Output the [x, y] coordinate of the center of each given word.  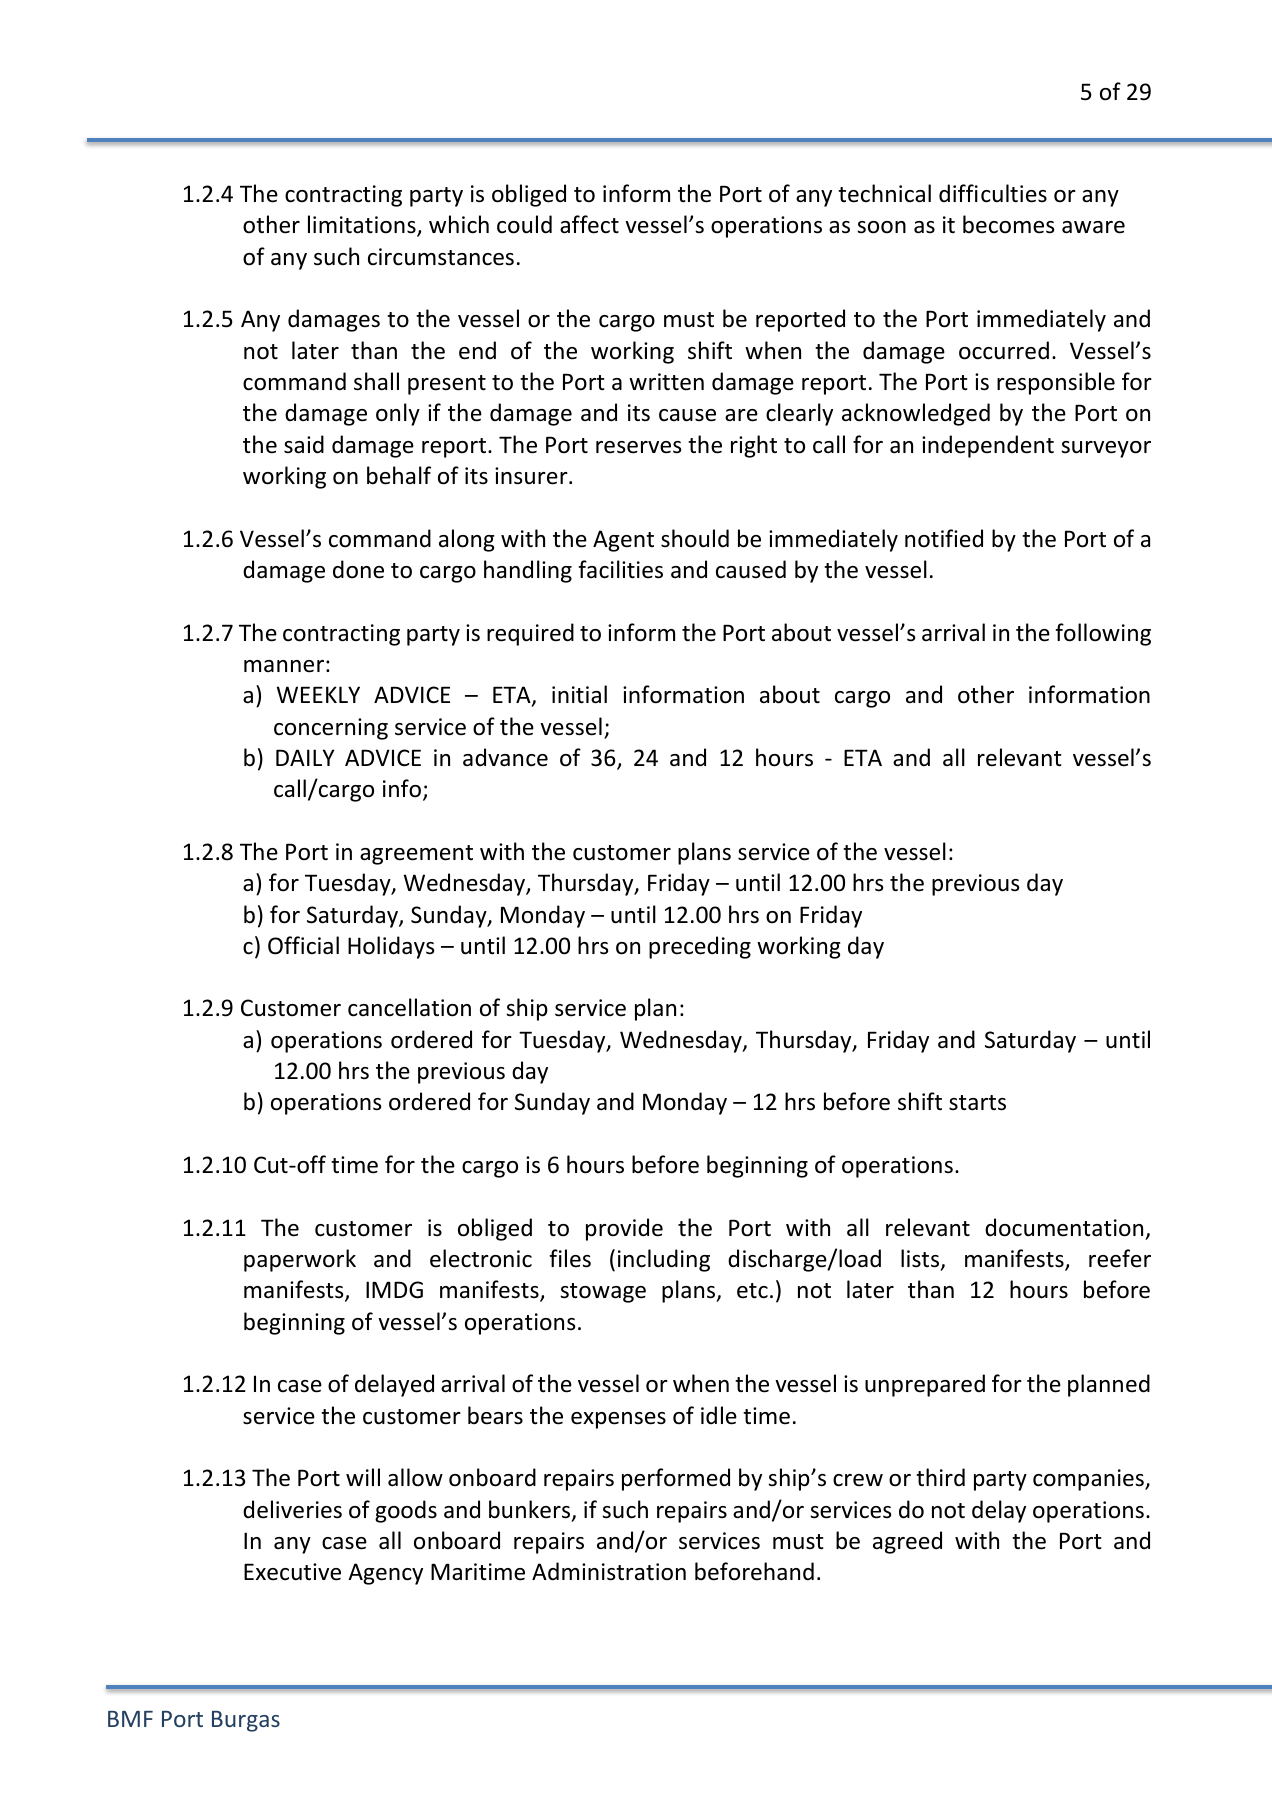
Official [303, 945]
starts [977, 1103]
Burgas [246, 1721]
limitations [363, 226]
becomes [1008, 224]
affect [589, 224]
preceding [700, 947]
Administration [609, 1571]
